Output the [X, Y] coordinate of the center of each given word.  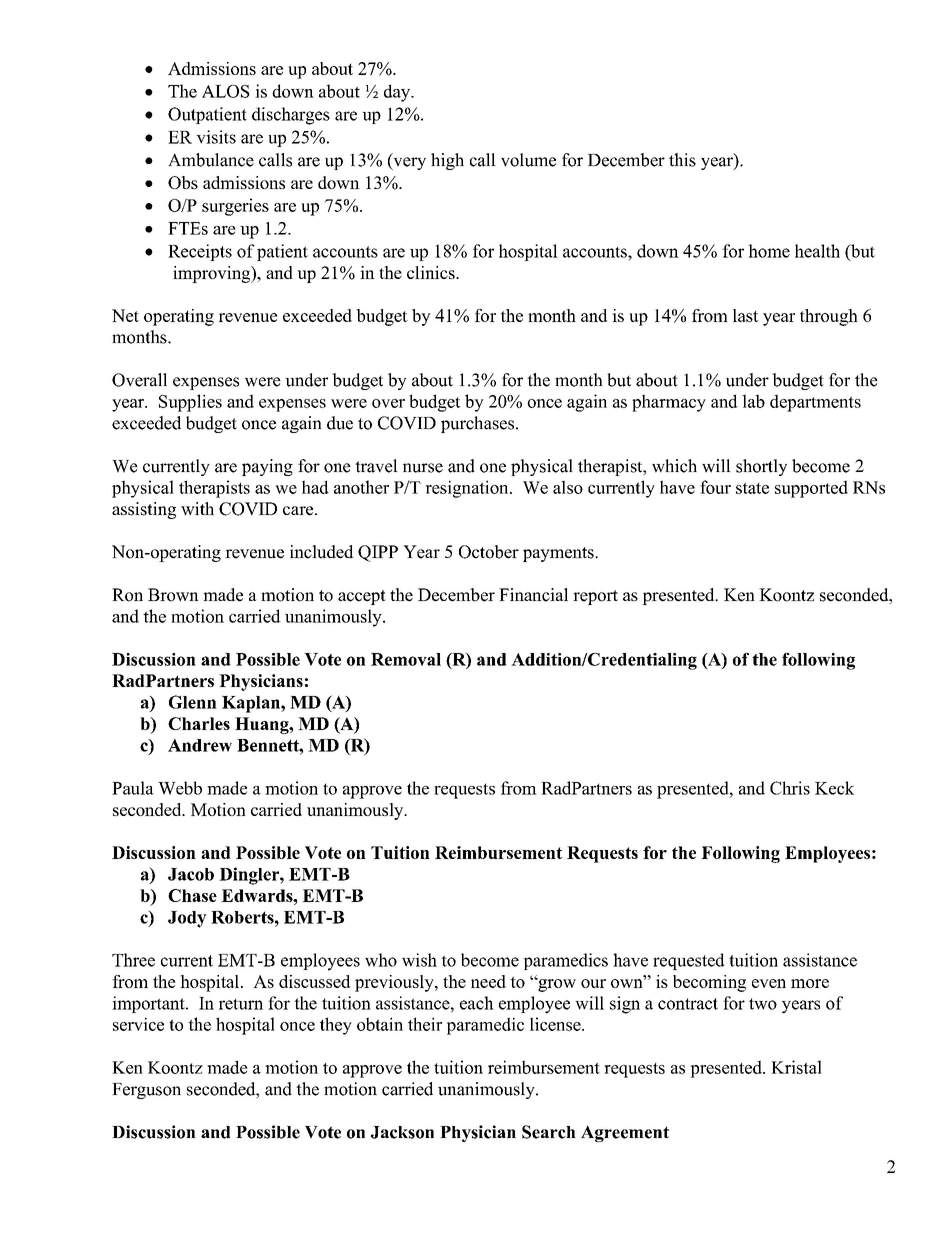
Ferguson [146, 1091]
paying [267, 467]
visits [216, 137]
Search [549, 1132]
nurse [423, 468]
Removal [406, 659]
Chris [790, 788]
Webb [180, 788]
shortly [761, 467]
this [682, 160]
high [447, 161]
